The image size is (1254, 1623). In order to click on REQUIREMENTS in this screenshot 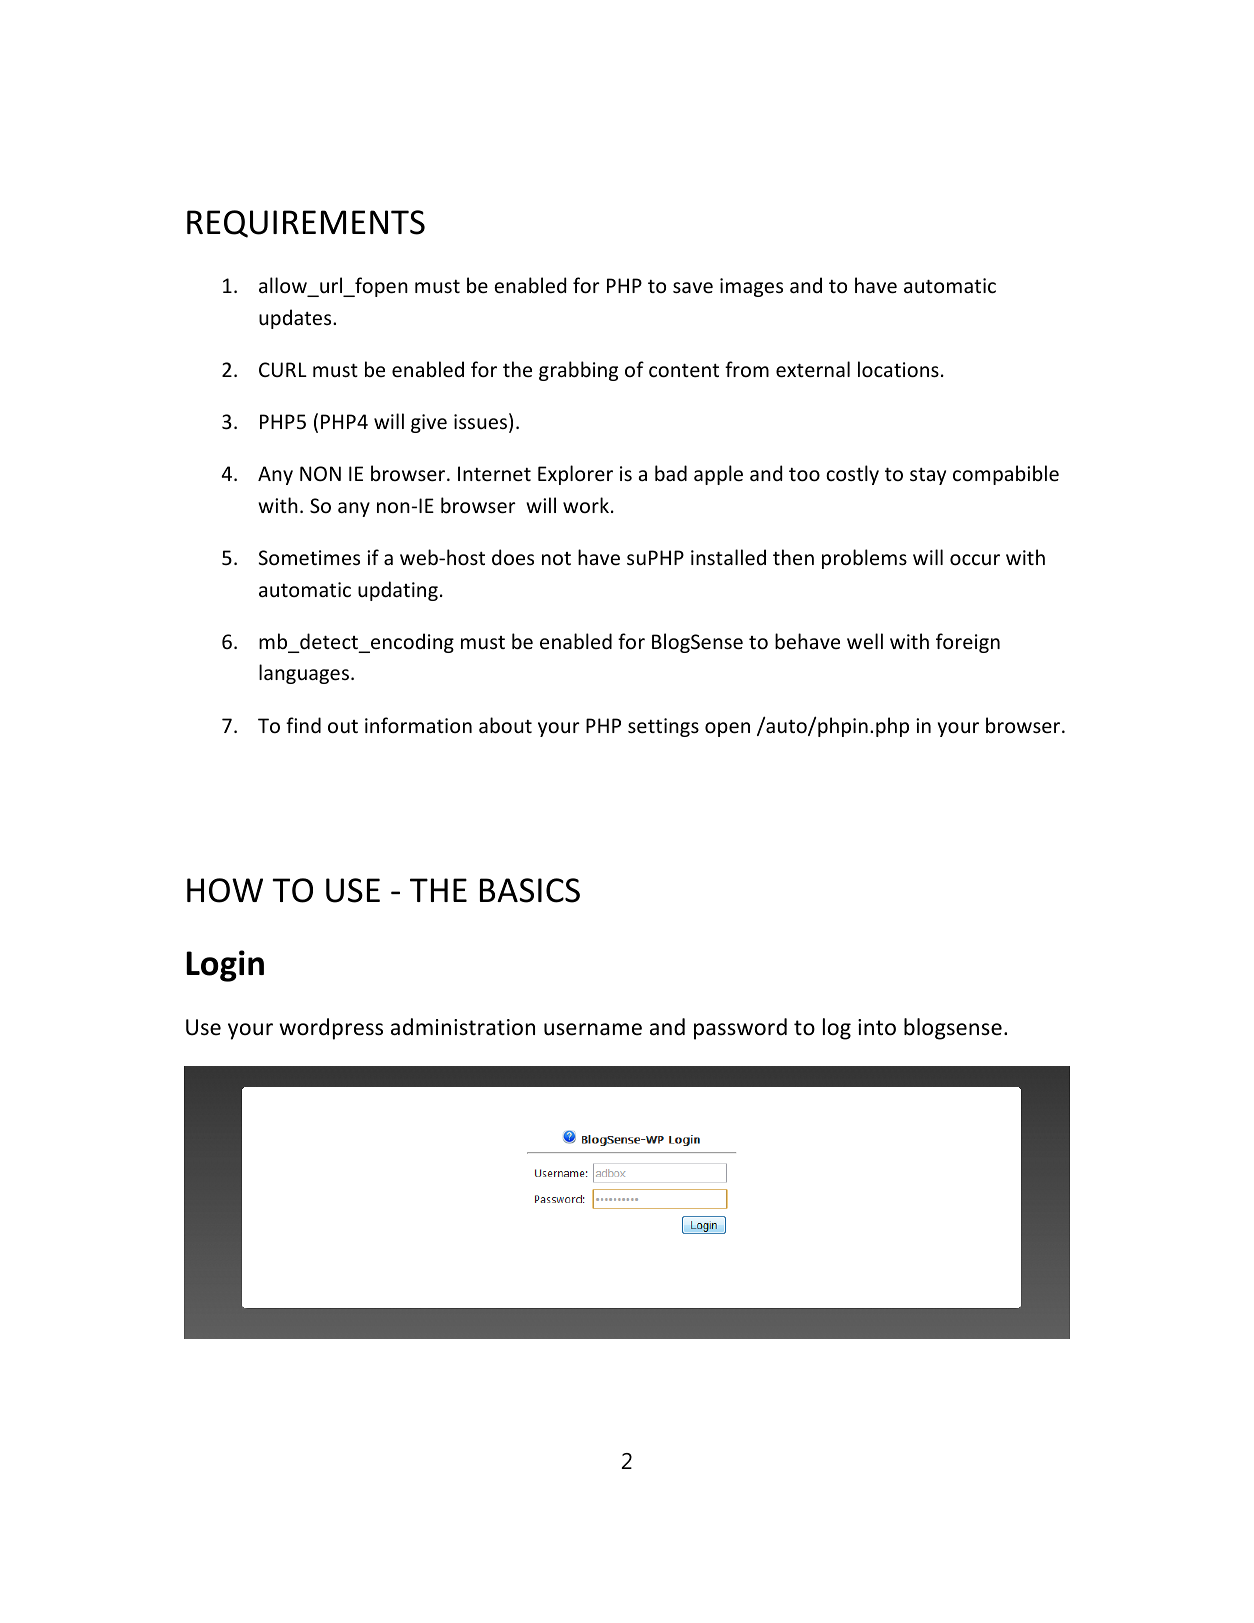, I will do `click(306, 224)`.
